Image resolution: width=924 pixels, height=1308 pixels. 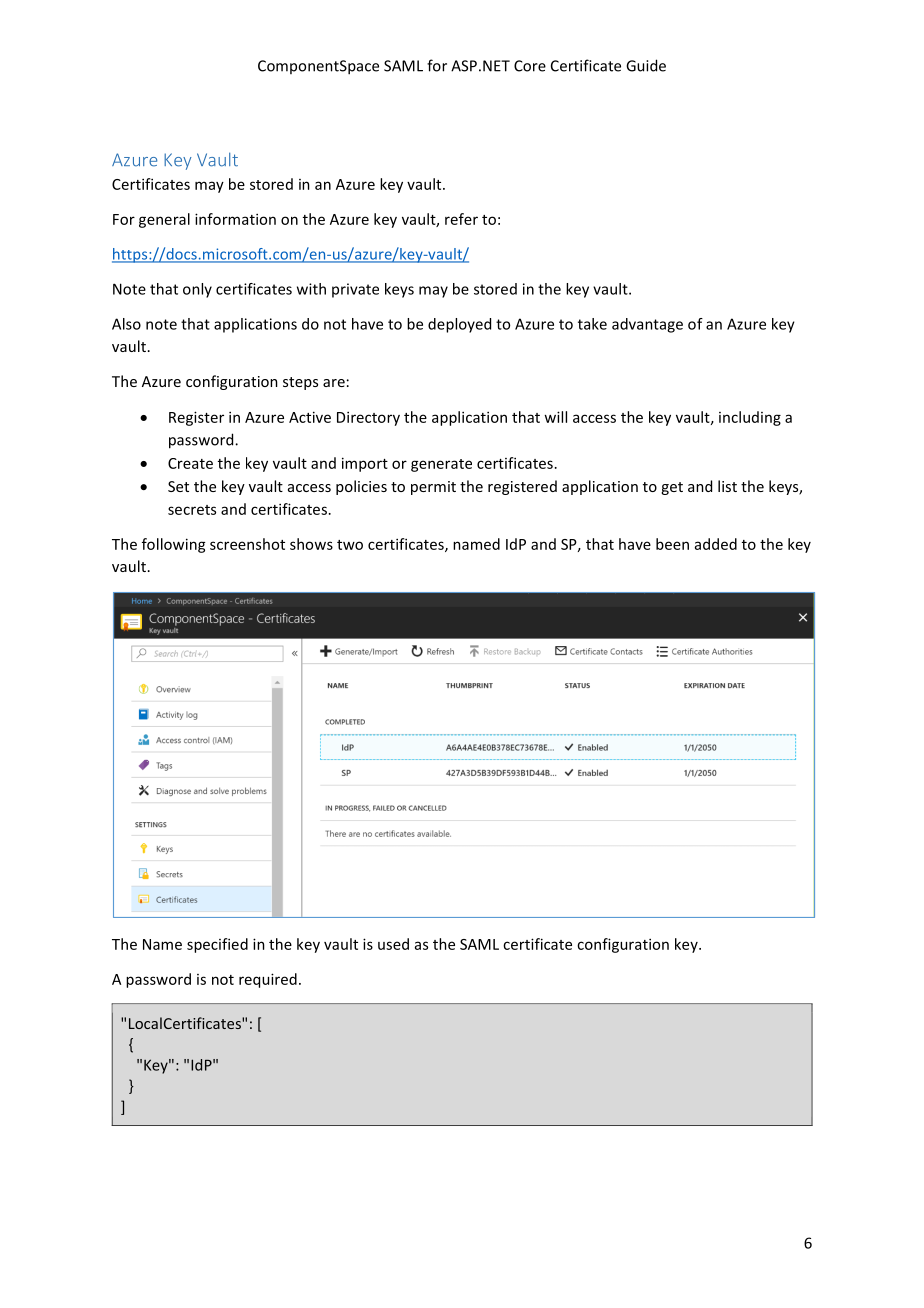 What do you see at coordinates (530, 66) in the screenshot?
I see `Core` at bounding box center [530, 66].
